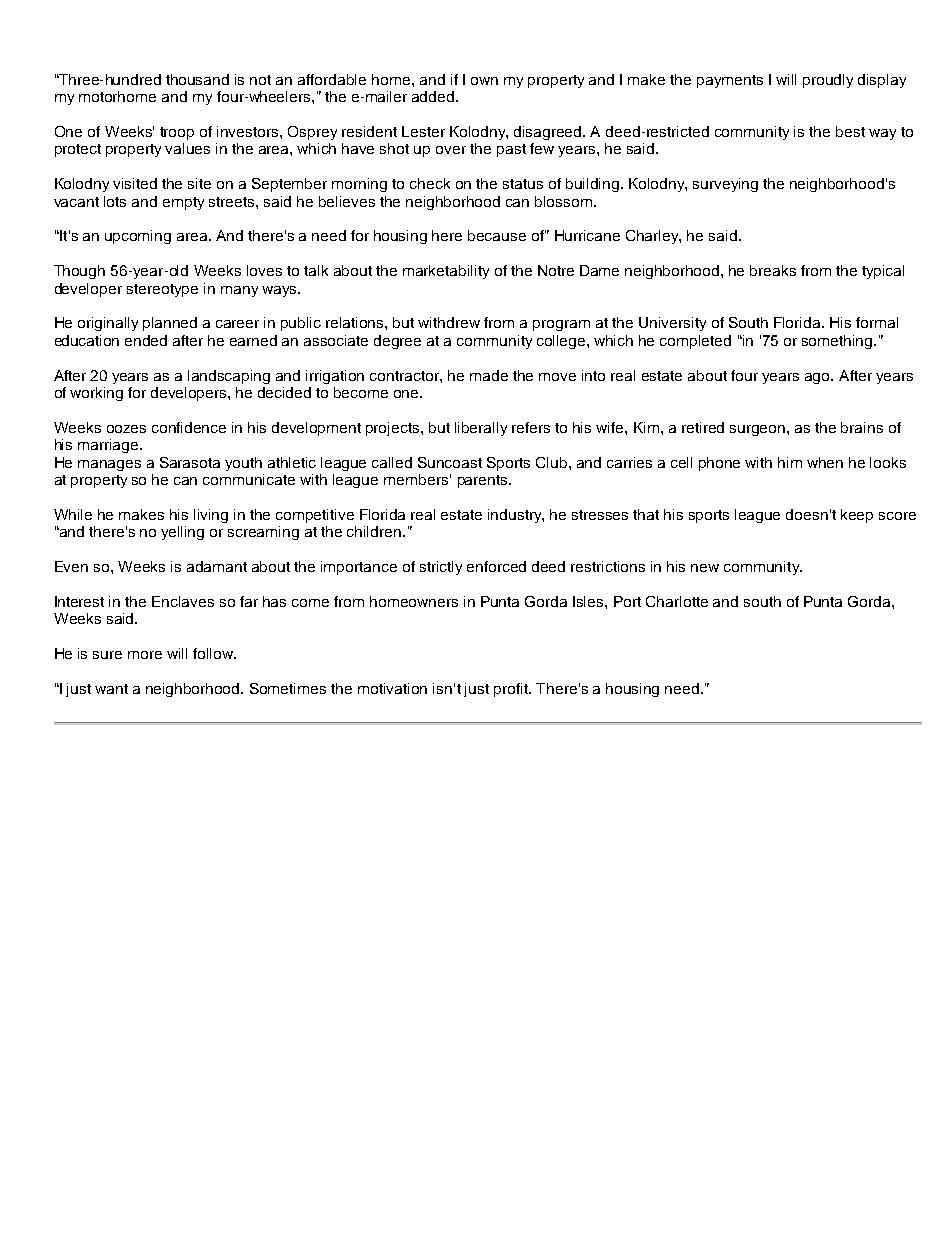 The height and width of the page is (1233, 952). Describe the element at coordinates (433, 96) in the page. I see `added` at that location.
